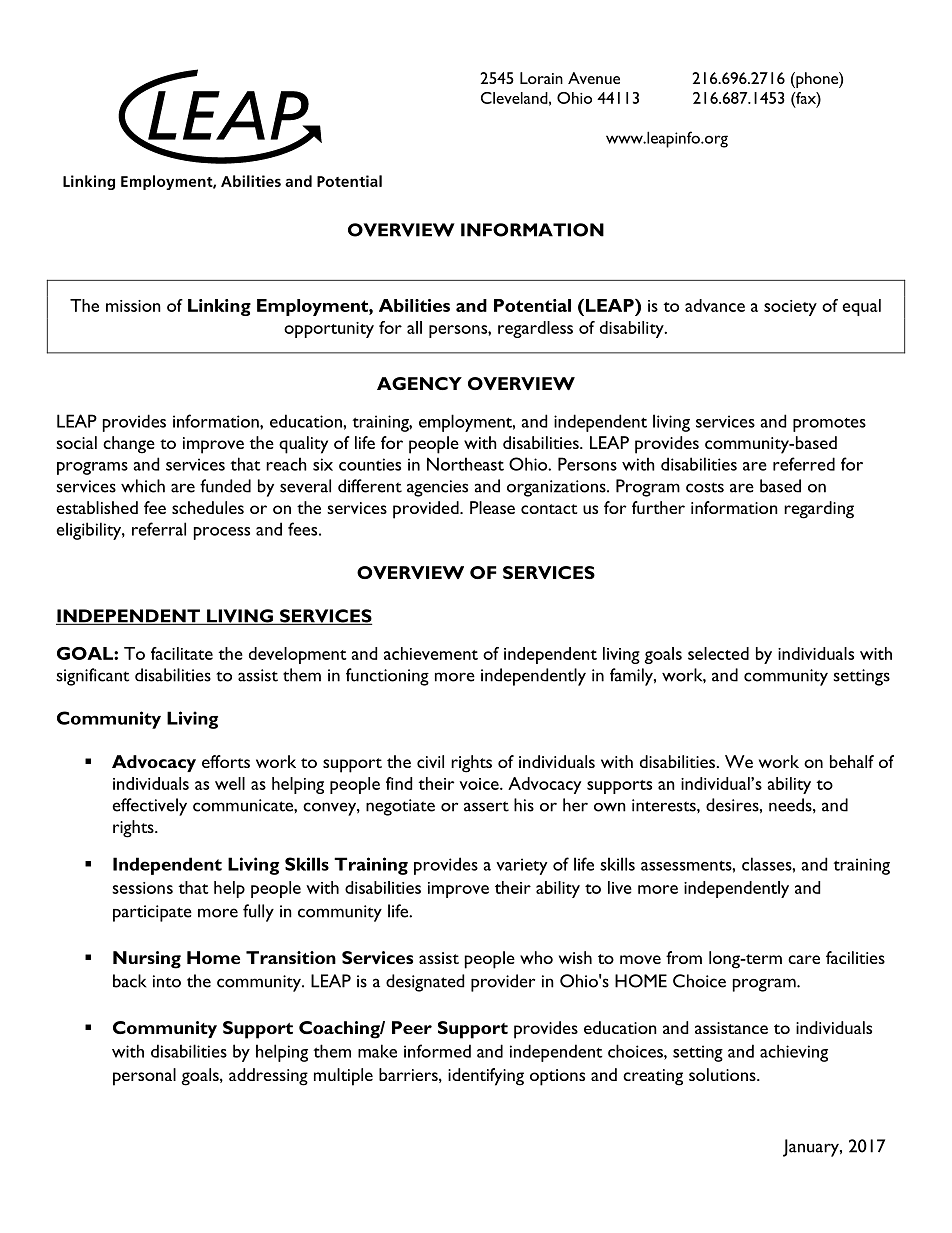 The height and width of the screenshot is (1233, 952). Describe the element at coordinates (532, 305) in the screenshot. I see `Potential` at that location.
